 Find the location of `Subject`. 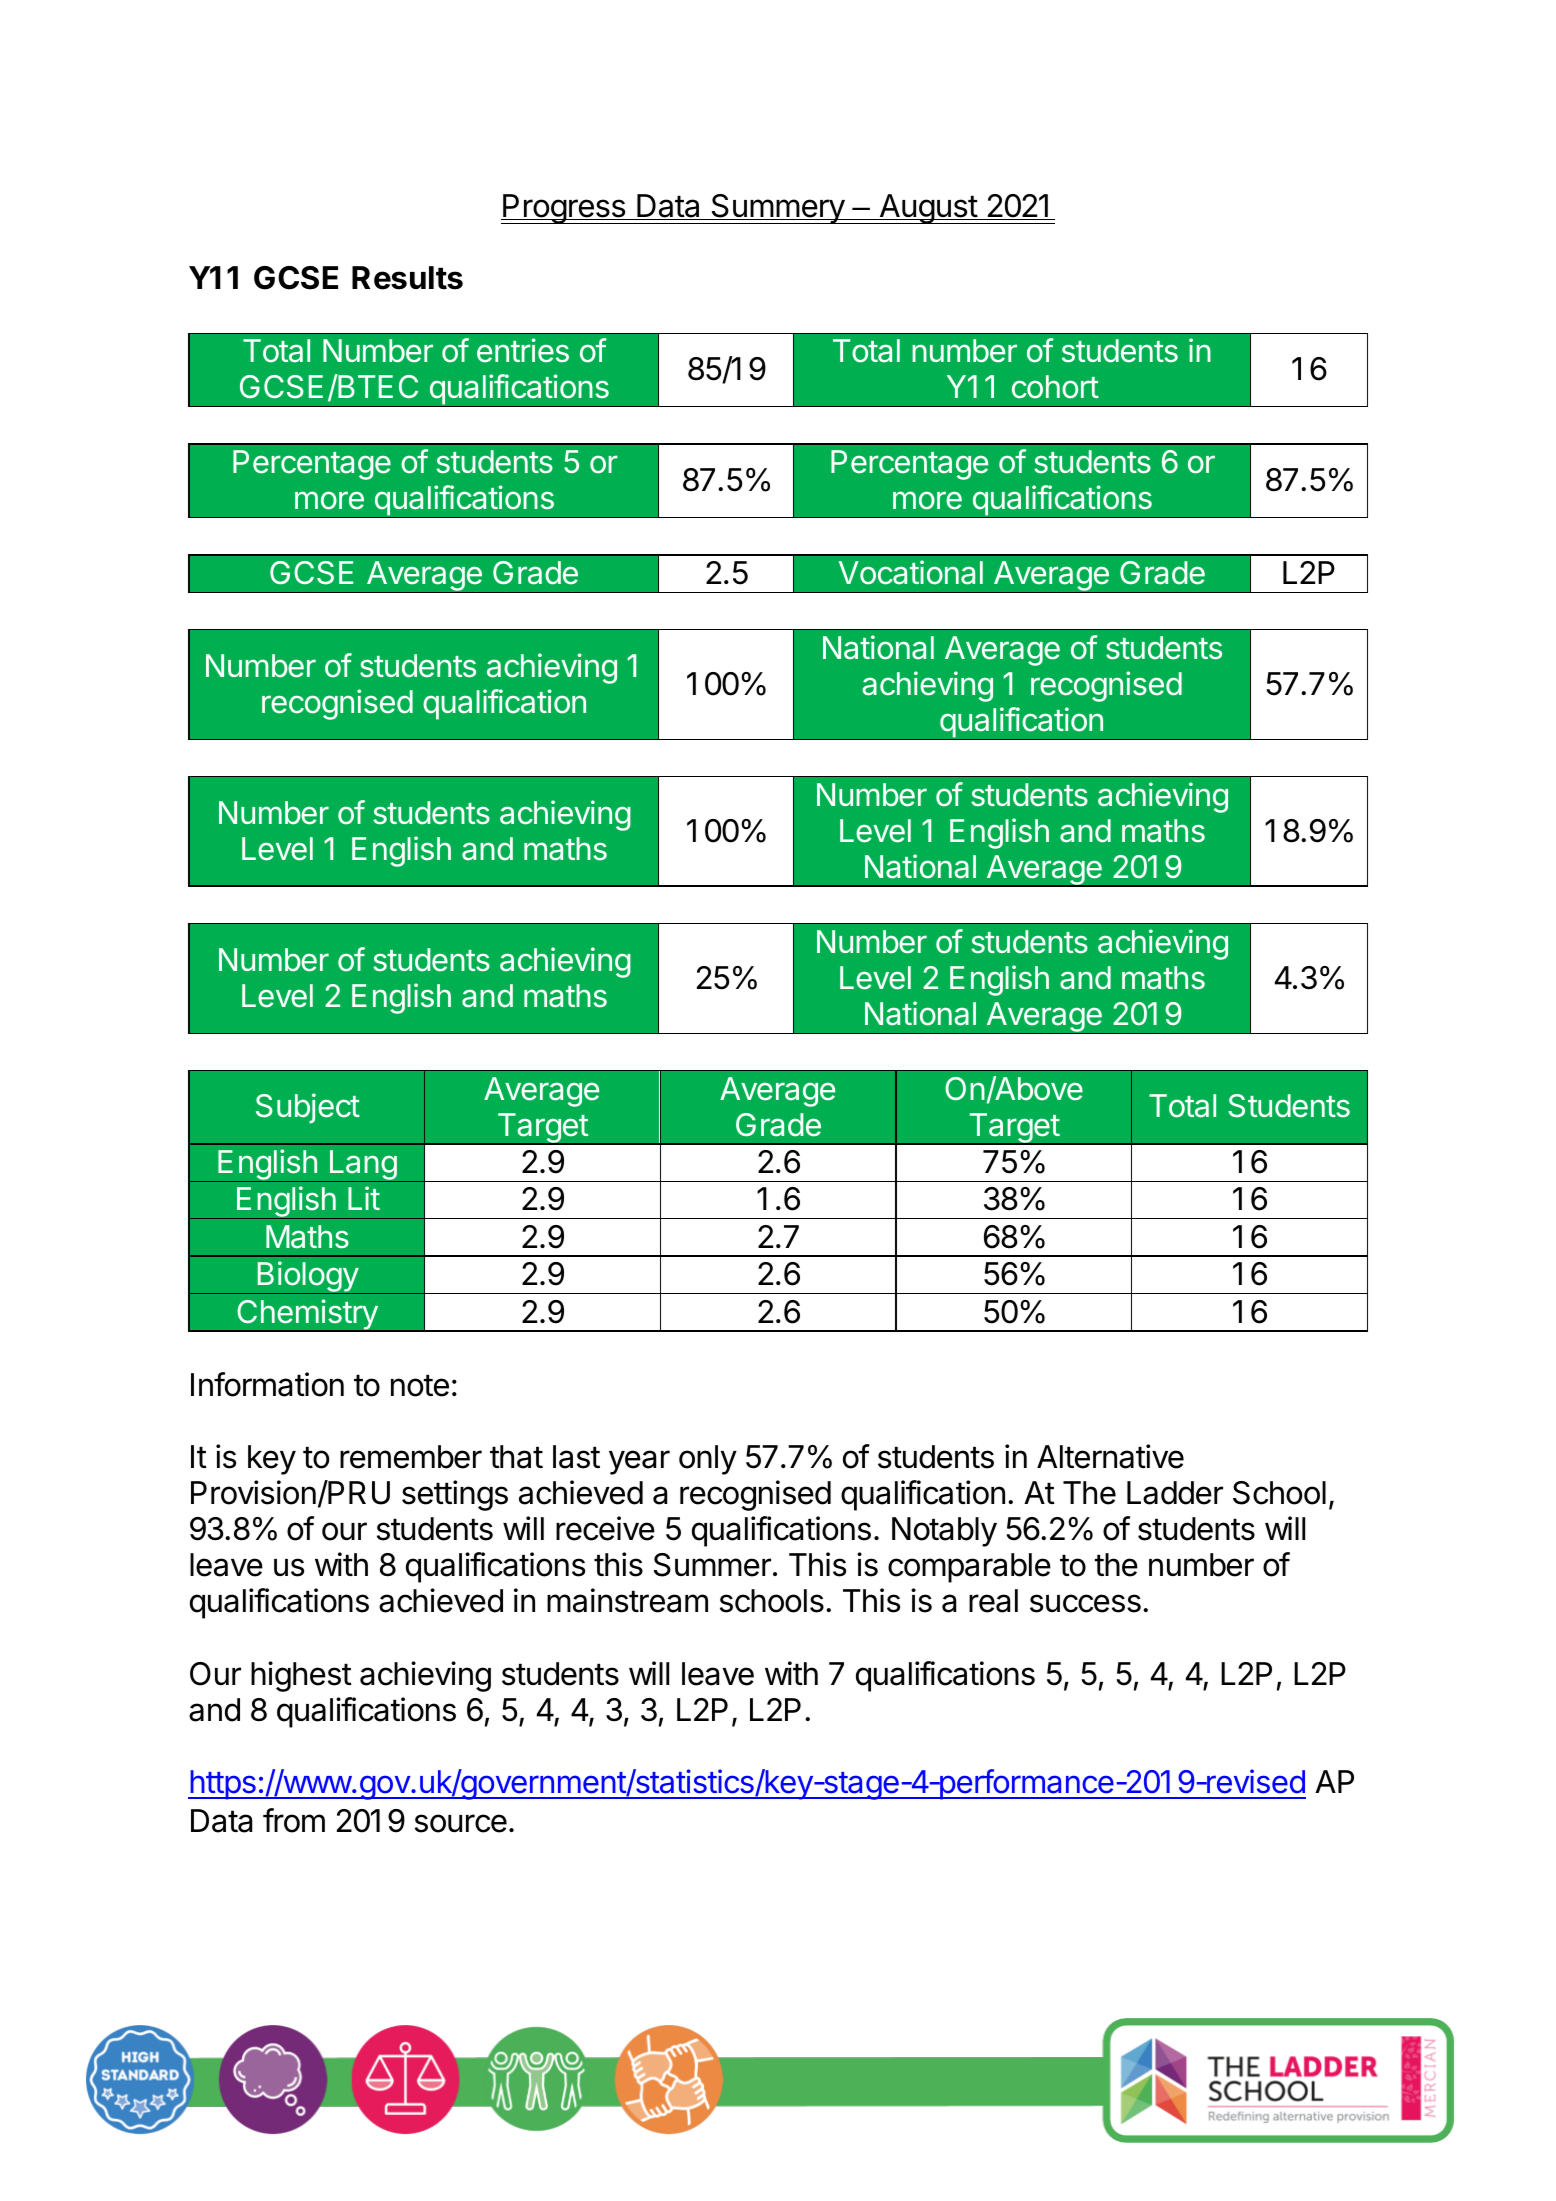

Subject is located at coordinates (308, 1108).
